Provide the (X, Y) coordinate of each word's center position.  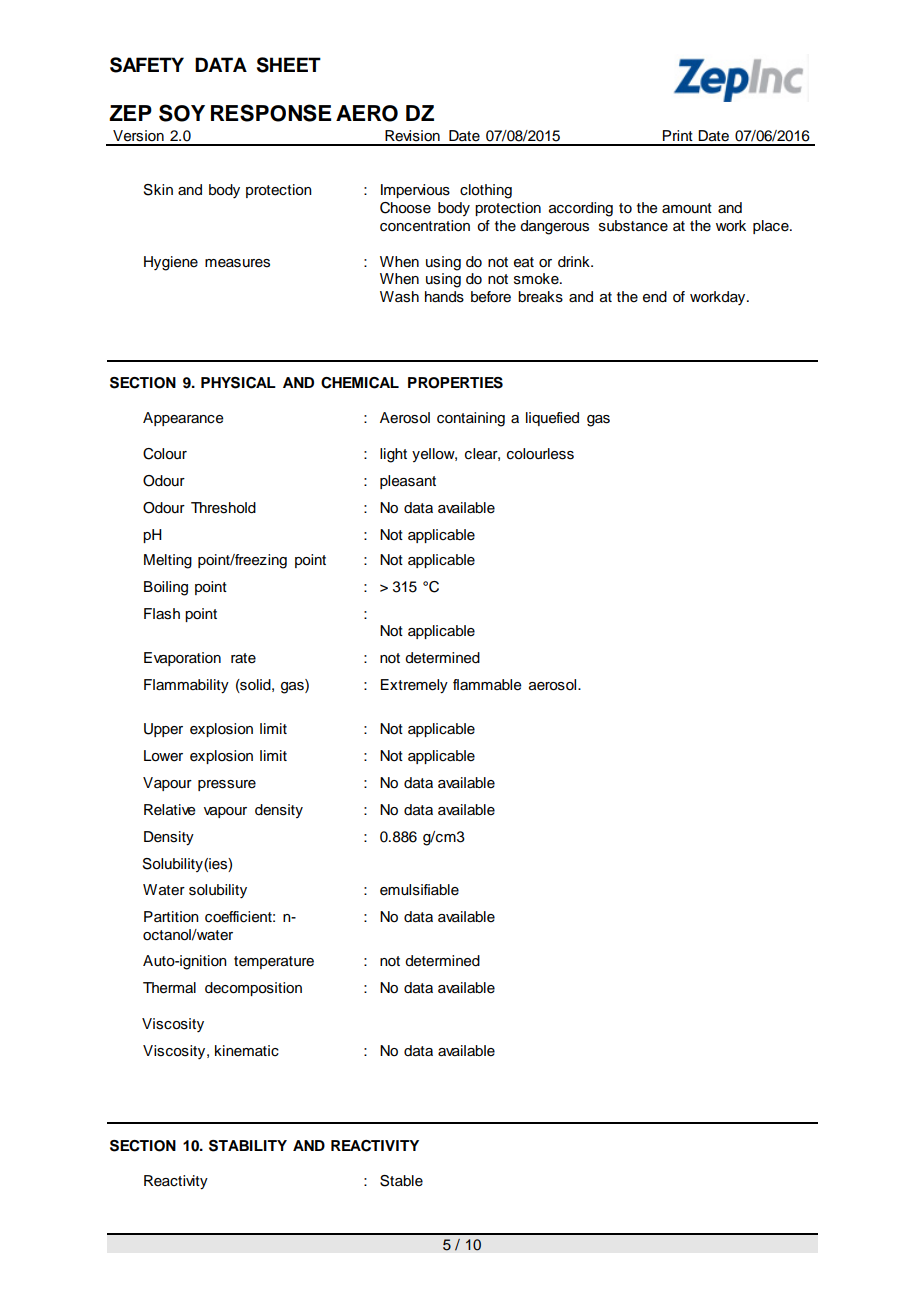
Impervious (415, 191)
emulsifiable (419, 890)
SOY (182, 113)
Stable (401, 1181)
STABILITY (248, 1146)
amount (687, 208)
